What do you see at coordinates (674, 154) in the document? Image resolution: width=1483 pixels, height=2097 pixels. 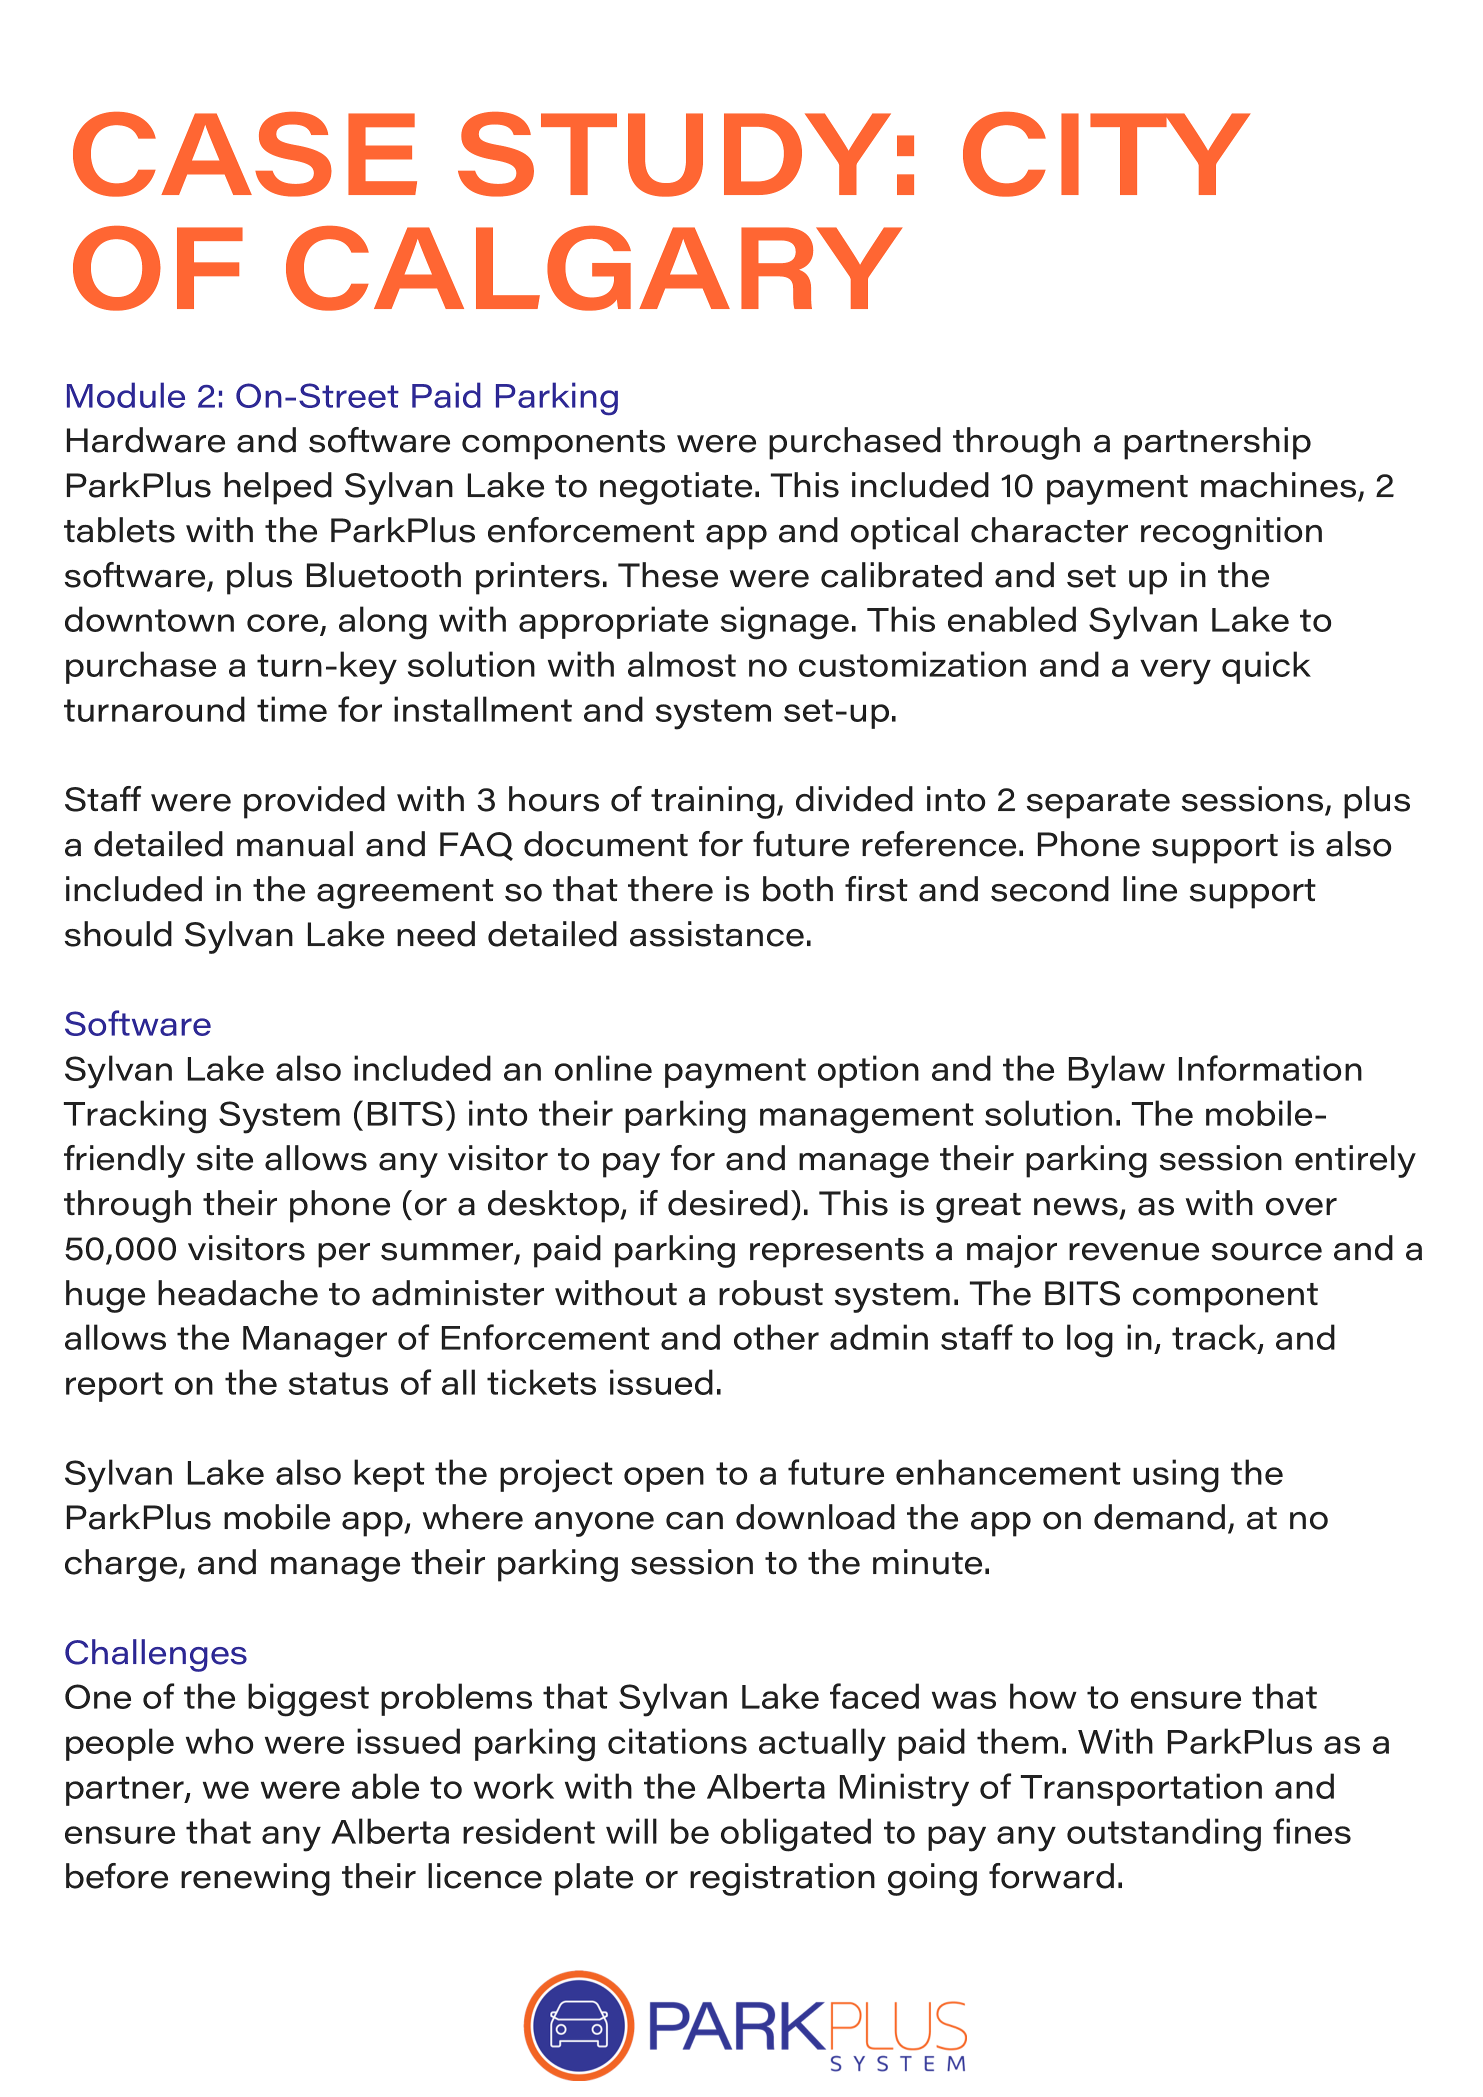 I see `STUDY` at bounding box center [674, 154].
